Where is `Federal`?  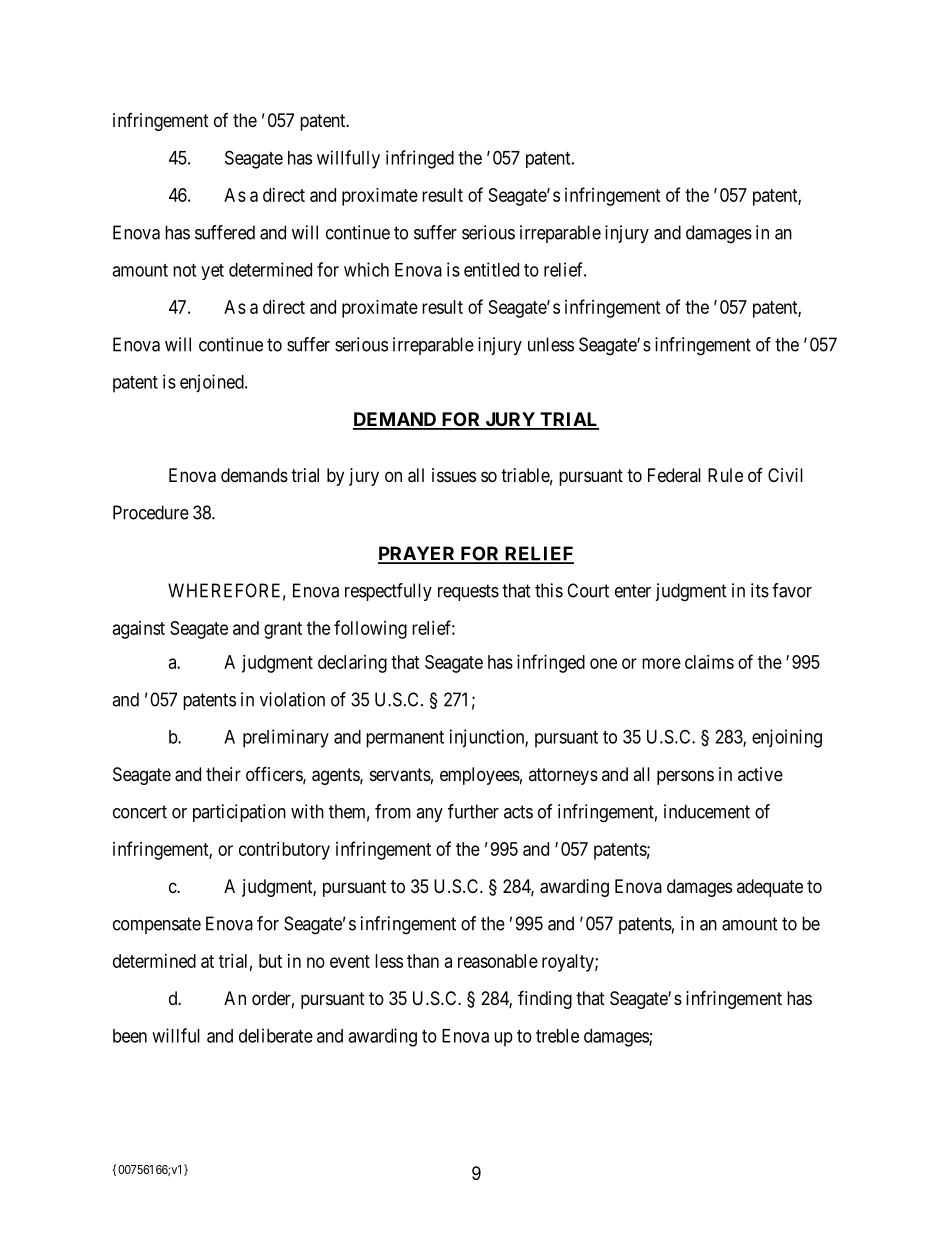 Federal is located at coordinates (674, 475).
